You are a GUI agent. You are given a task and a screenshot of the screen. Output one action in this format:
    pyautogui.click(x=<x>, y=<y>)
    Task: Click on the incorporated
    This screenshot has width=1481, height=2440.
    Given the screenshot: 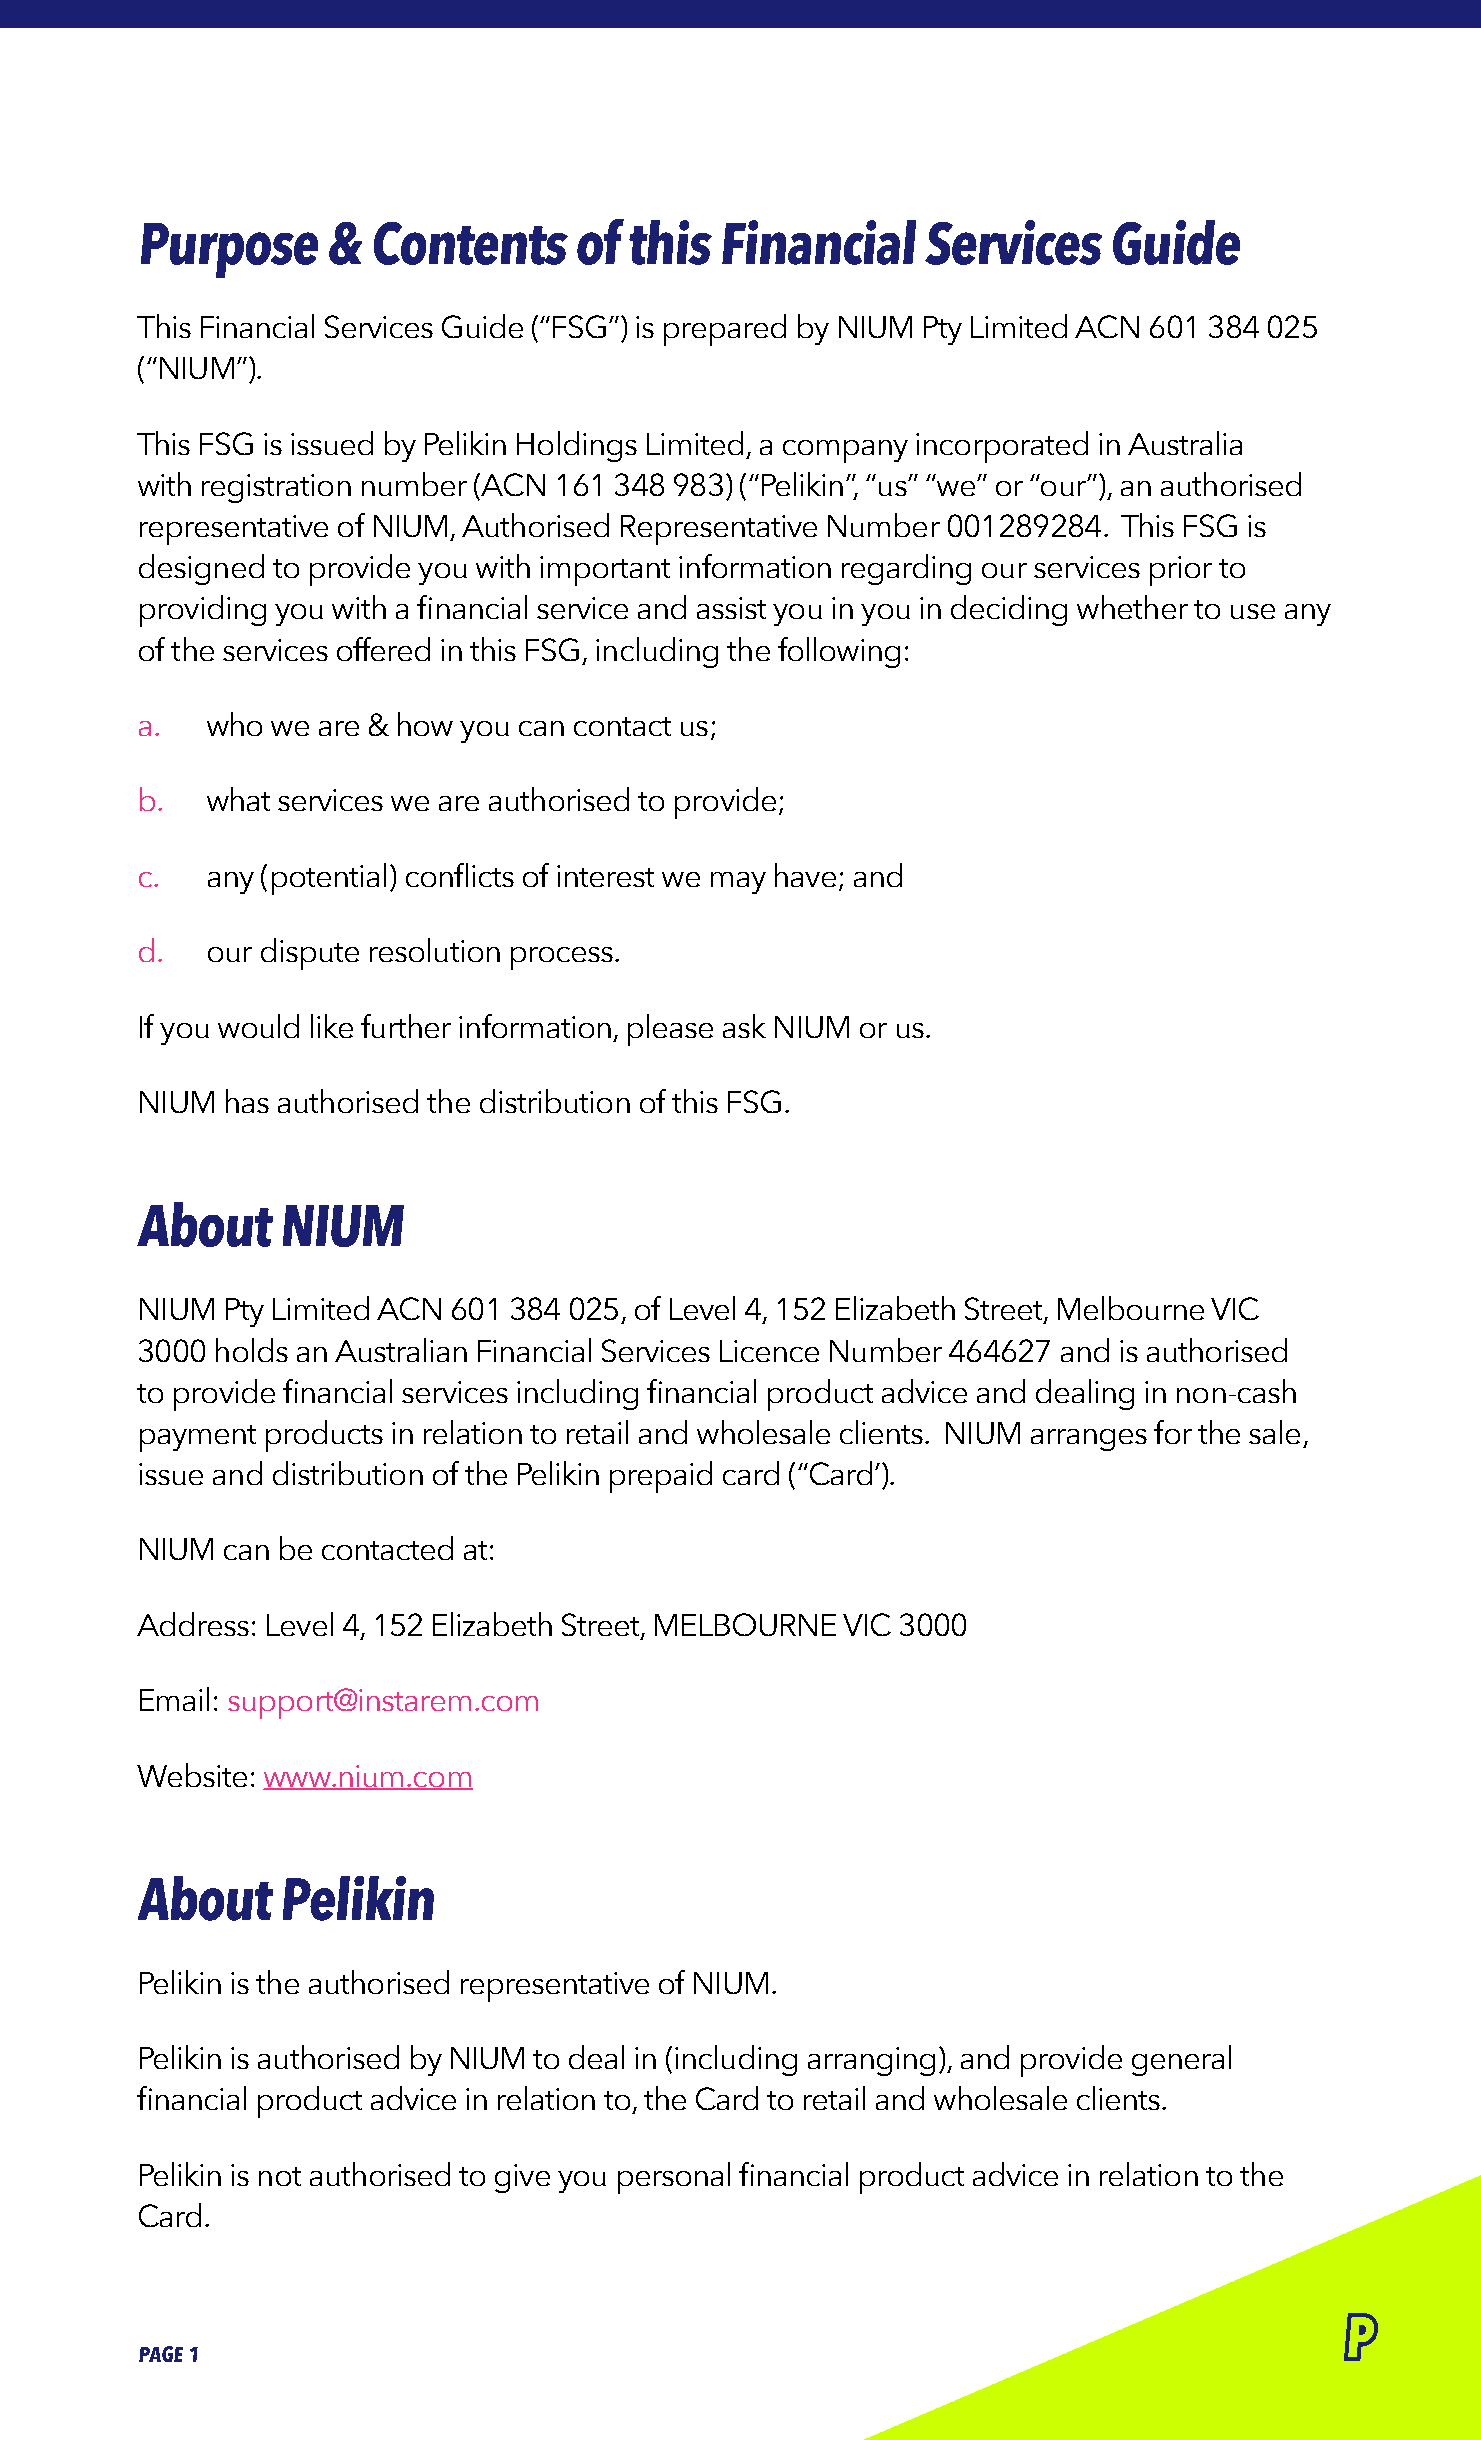 What is the action you would take?
    pyautogui.click(x=1002, y=447)
